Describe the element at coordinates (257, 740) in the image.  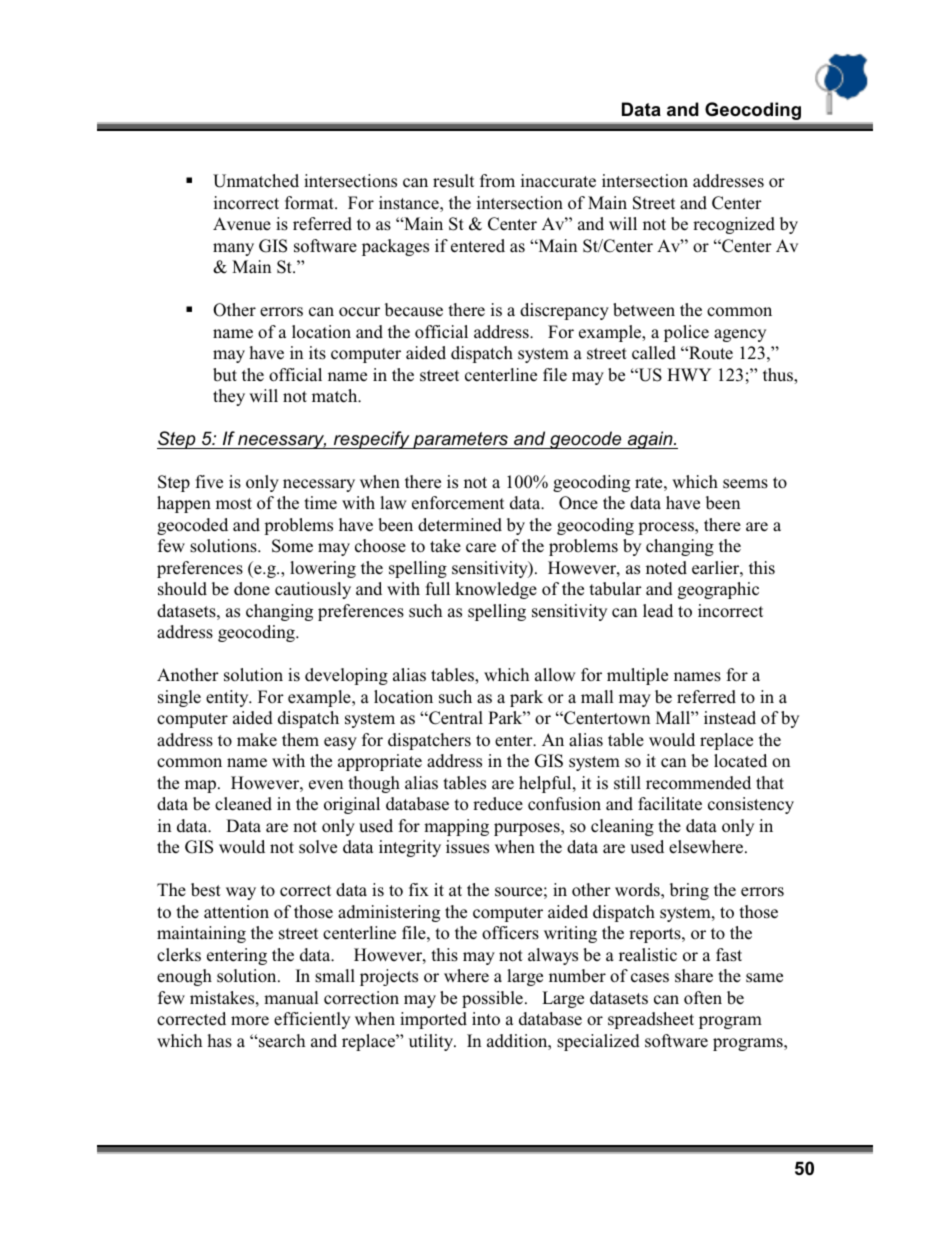
I see `make` at that location.
